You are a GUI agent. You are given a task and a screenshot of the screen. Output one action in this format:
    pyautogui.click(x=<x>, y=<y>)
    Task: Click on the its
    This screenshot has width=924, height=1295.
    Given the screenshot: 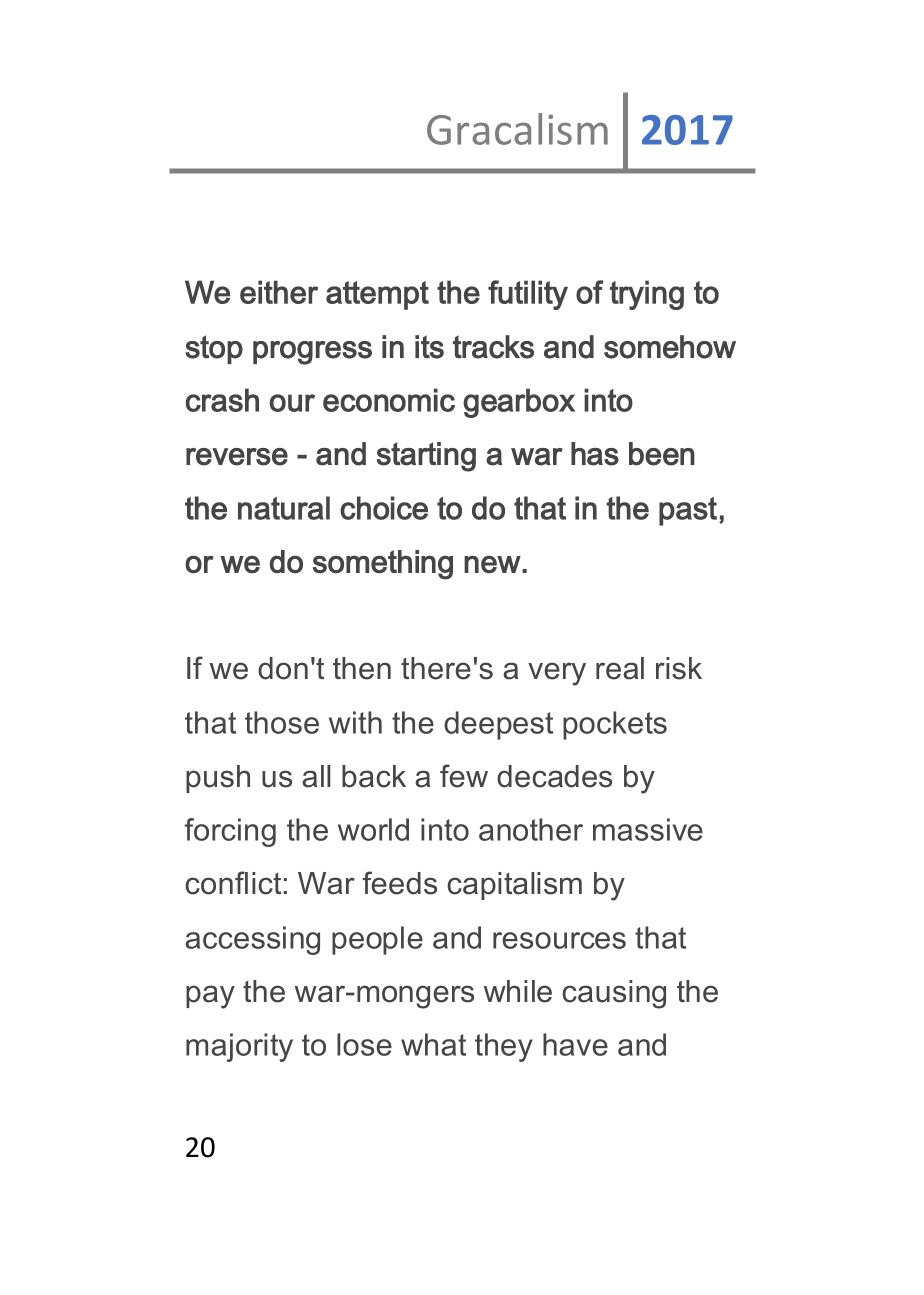 What is the action you would take?
    pyautogui.click(x=429, y=347)
